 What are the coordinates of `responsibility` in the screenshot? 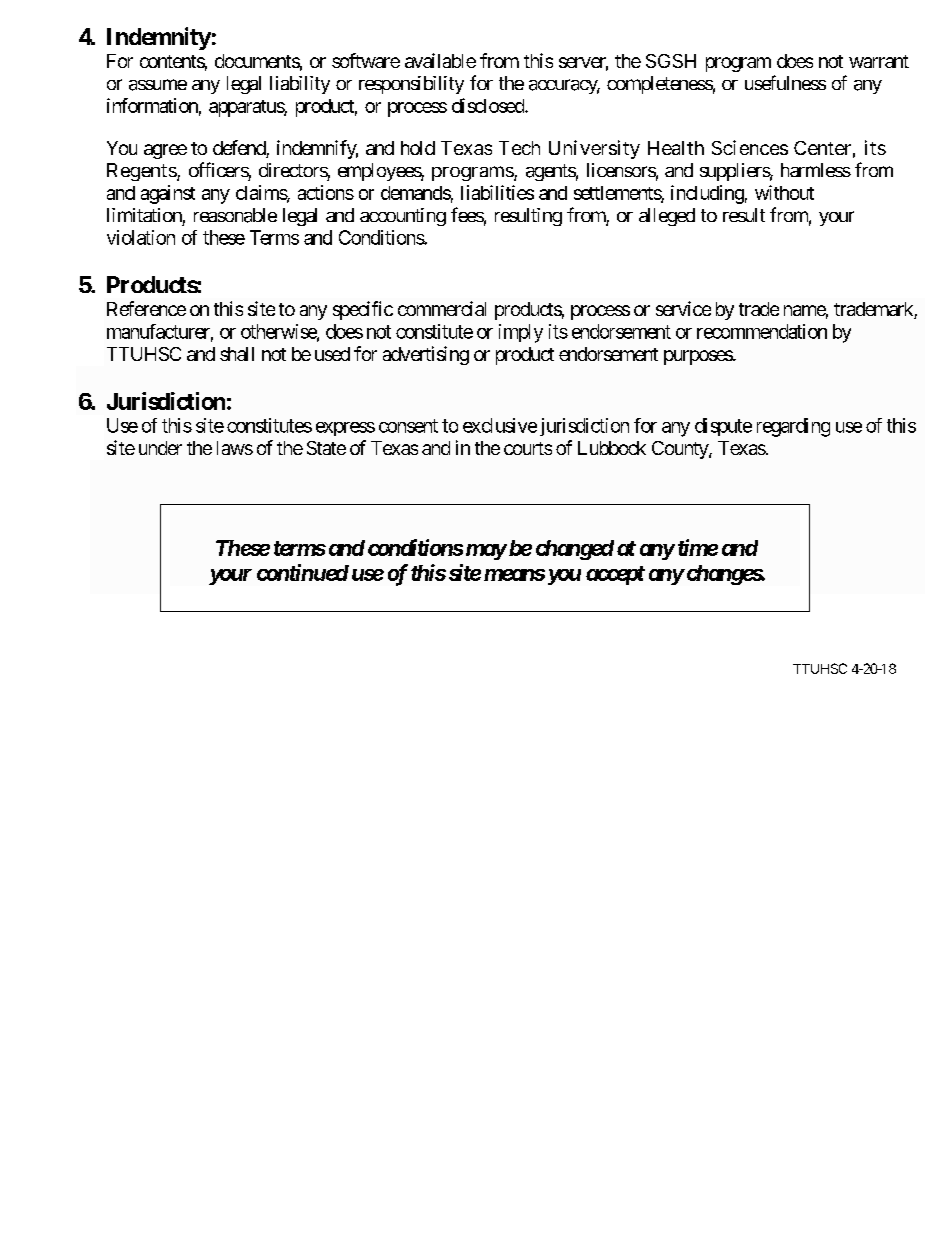 It's located at (411, 85).
